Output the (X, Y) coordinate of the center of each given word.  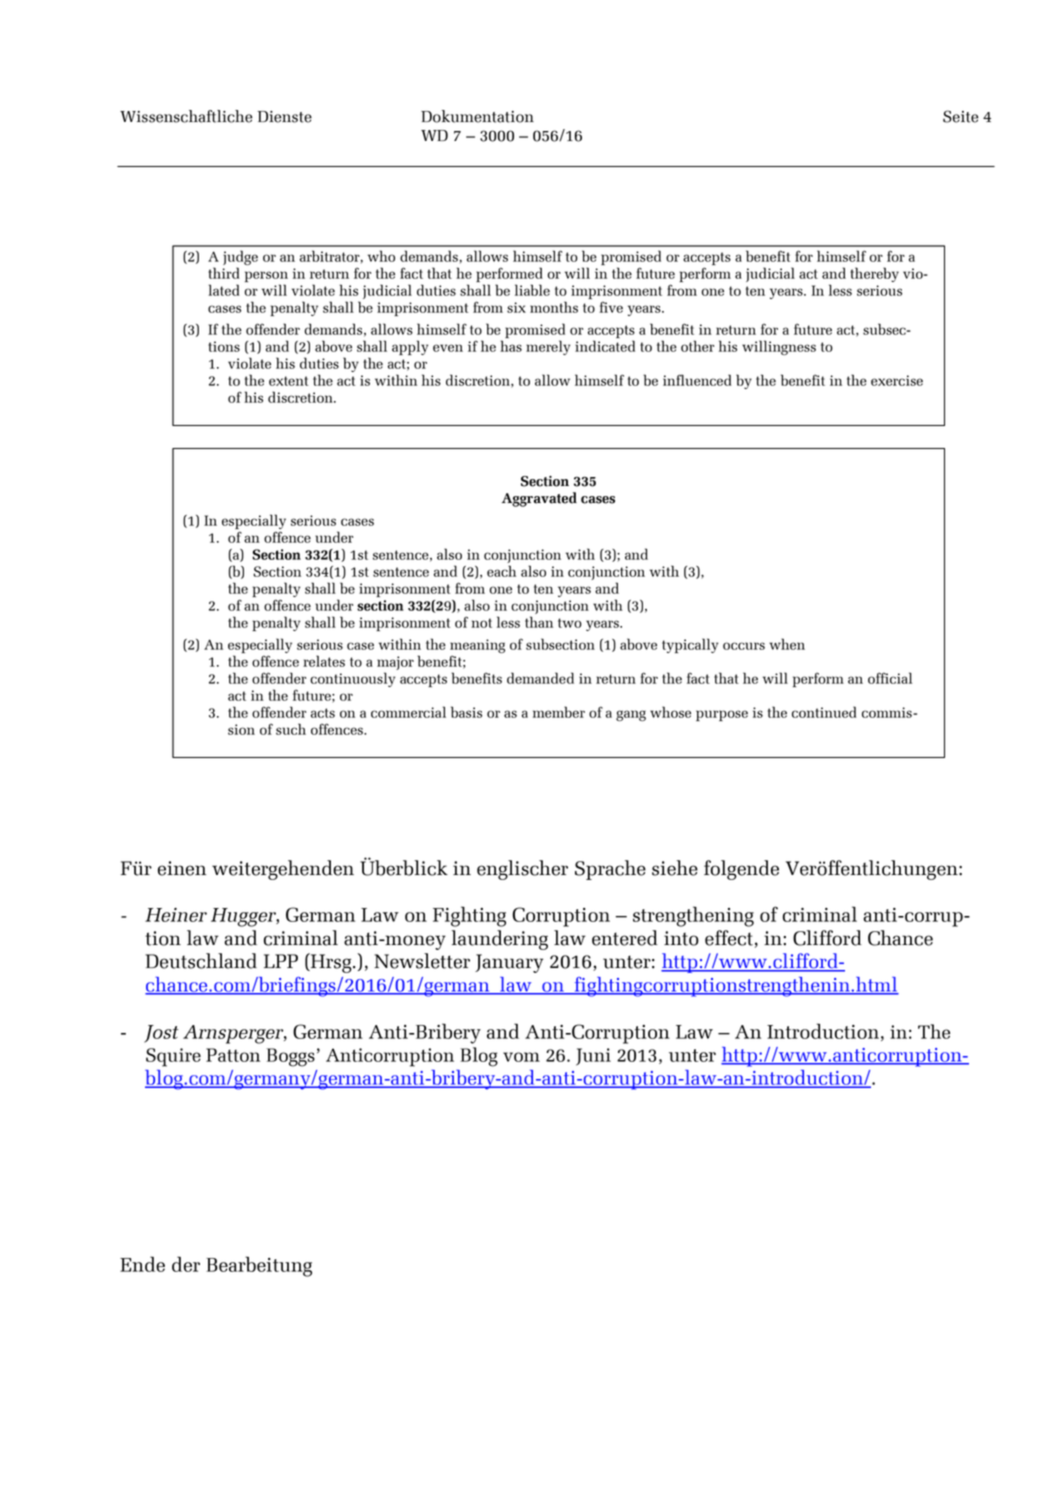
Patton (233, 1055)
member (559, 712)
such (291, 729)
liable (532, 290)
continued (824, 712)
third (223, 273)
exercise (897, 380)
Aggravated (539, 499)
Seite (960, 116)
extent (288, 381)
